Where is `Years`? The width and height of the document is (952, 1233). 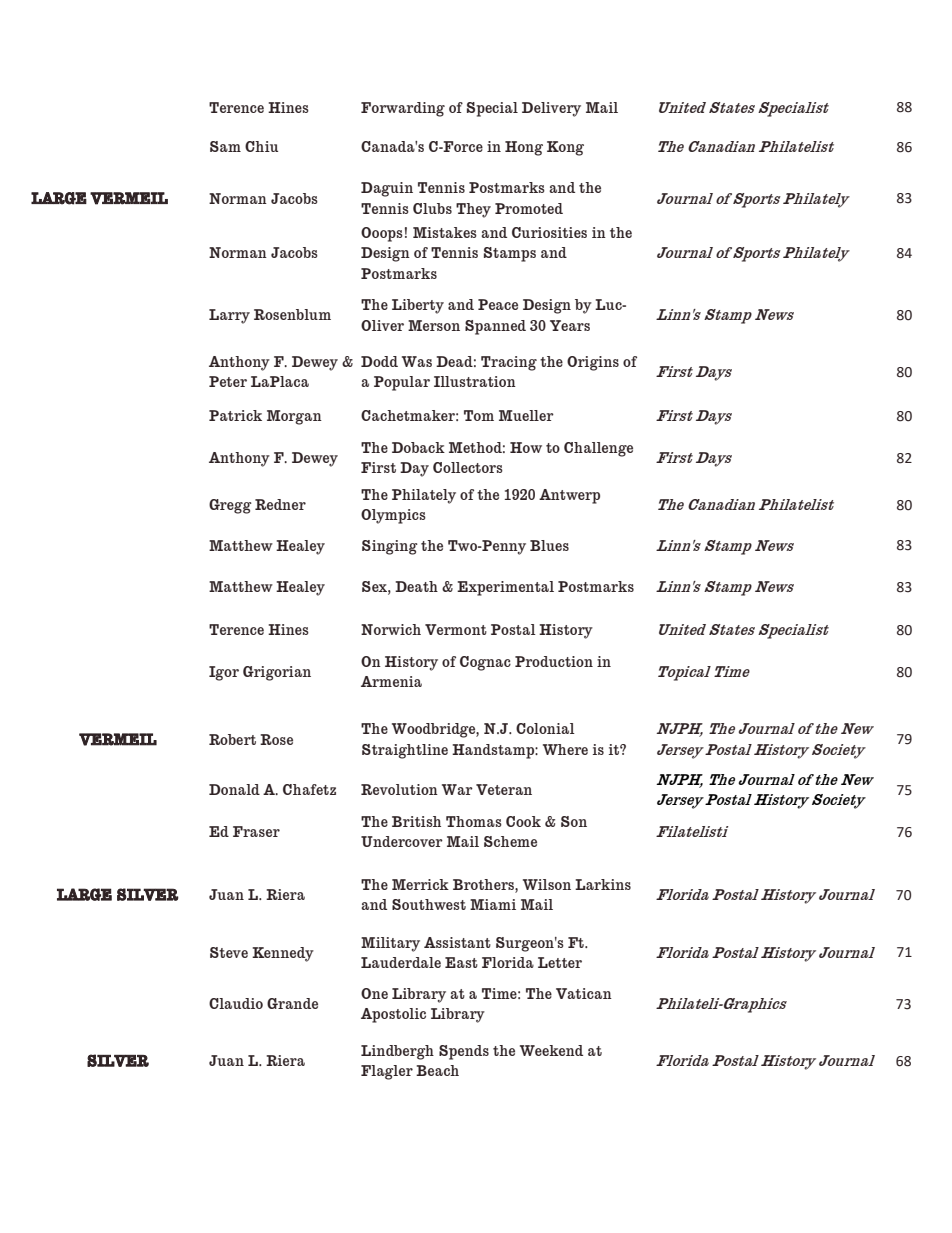 Years is located at coordinates (570, 325).
